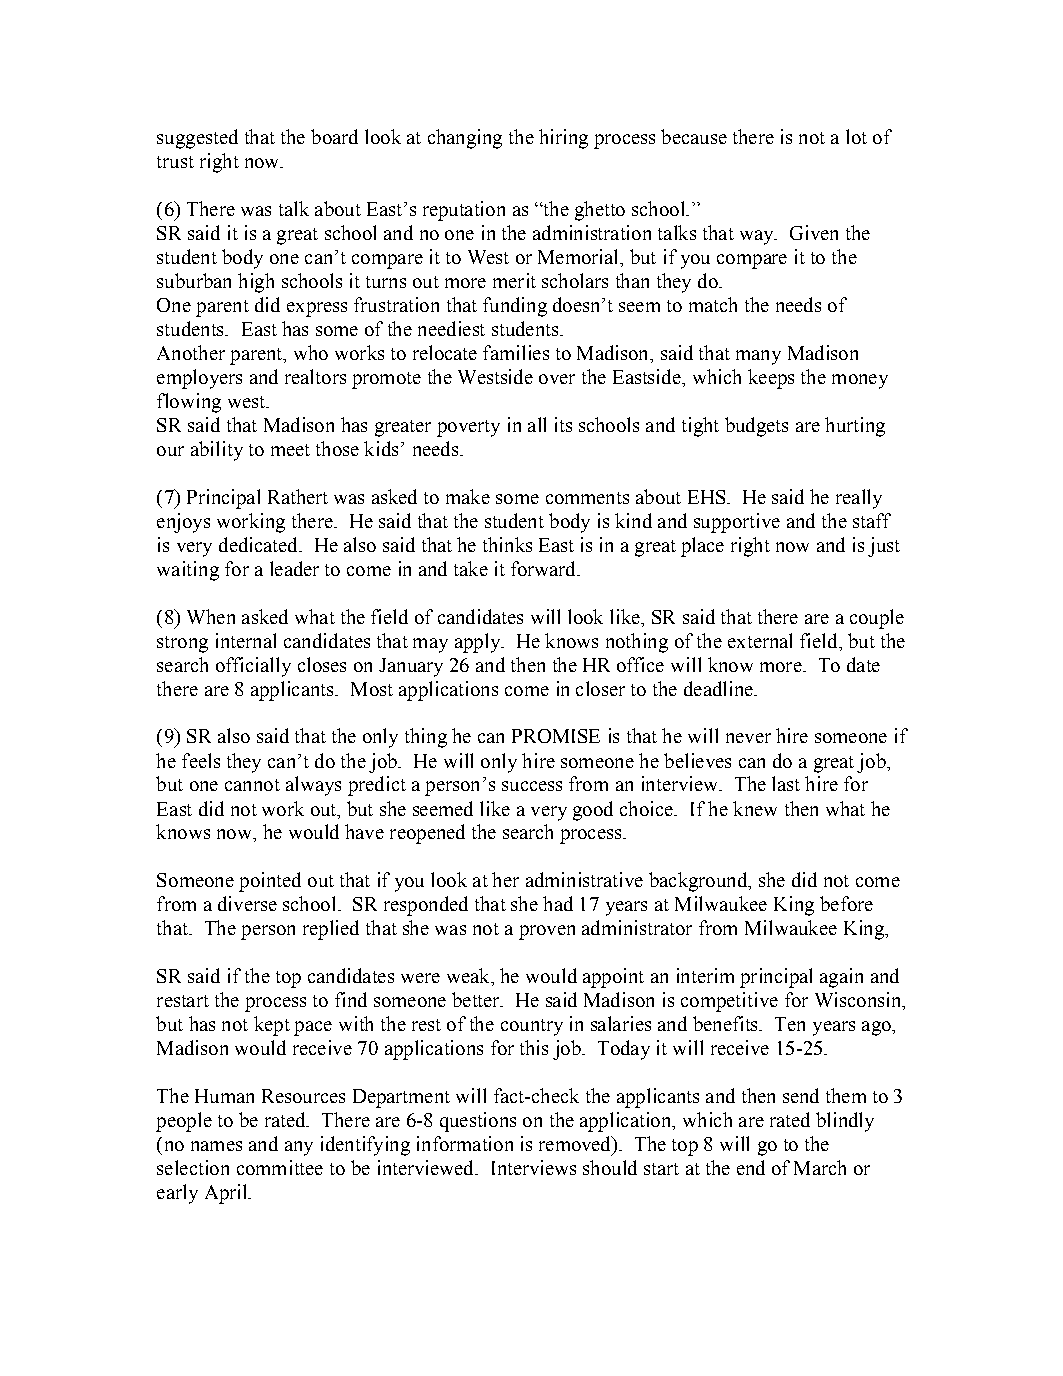 This document has height=1376, width=1063. What do you see at coordinates (547, 932) in the document?
I see `proven` at bounding box center [547, 932].
